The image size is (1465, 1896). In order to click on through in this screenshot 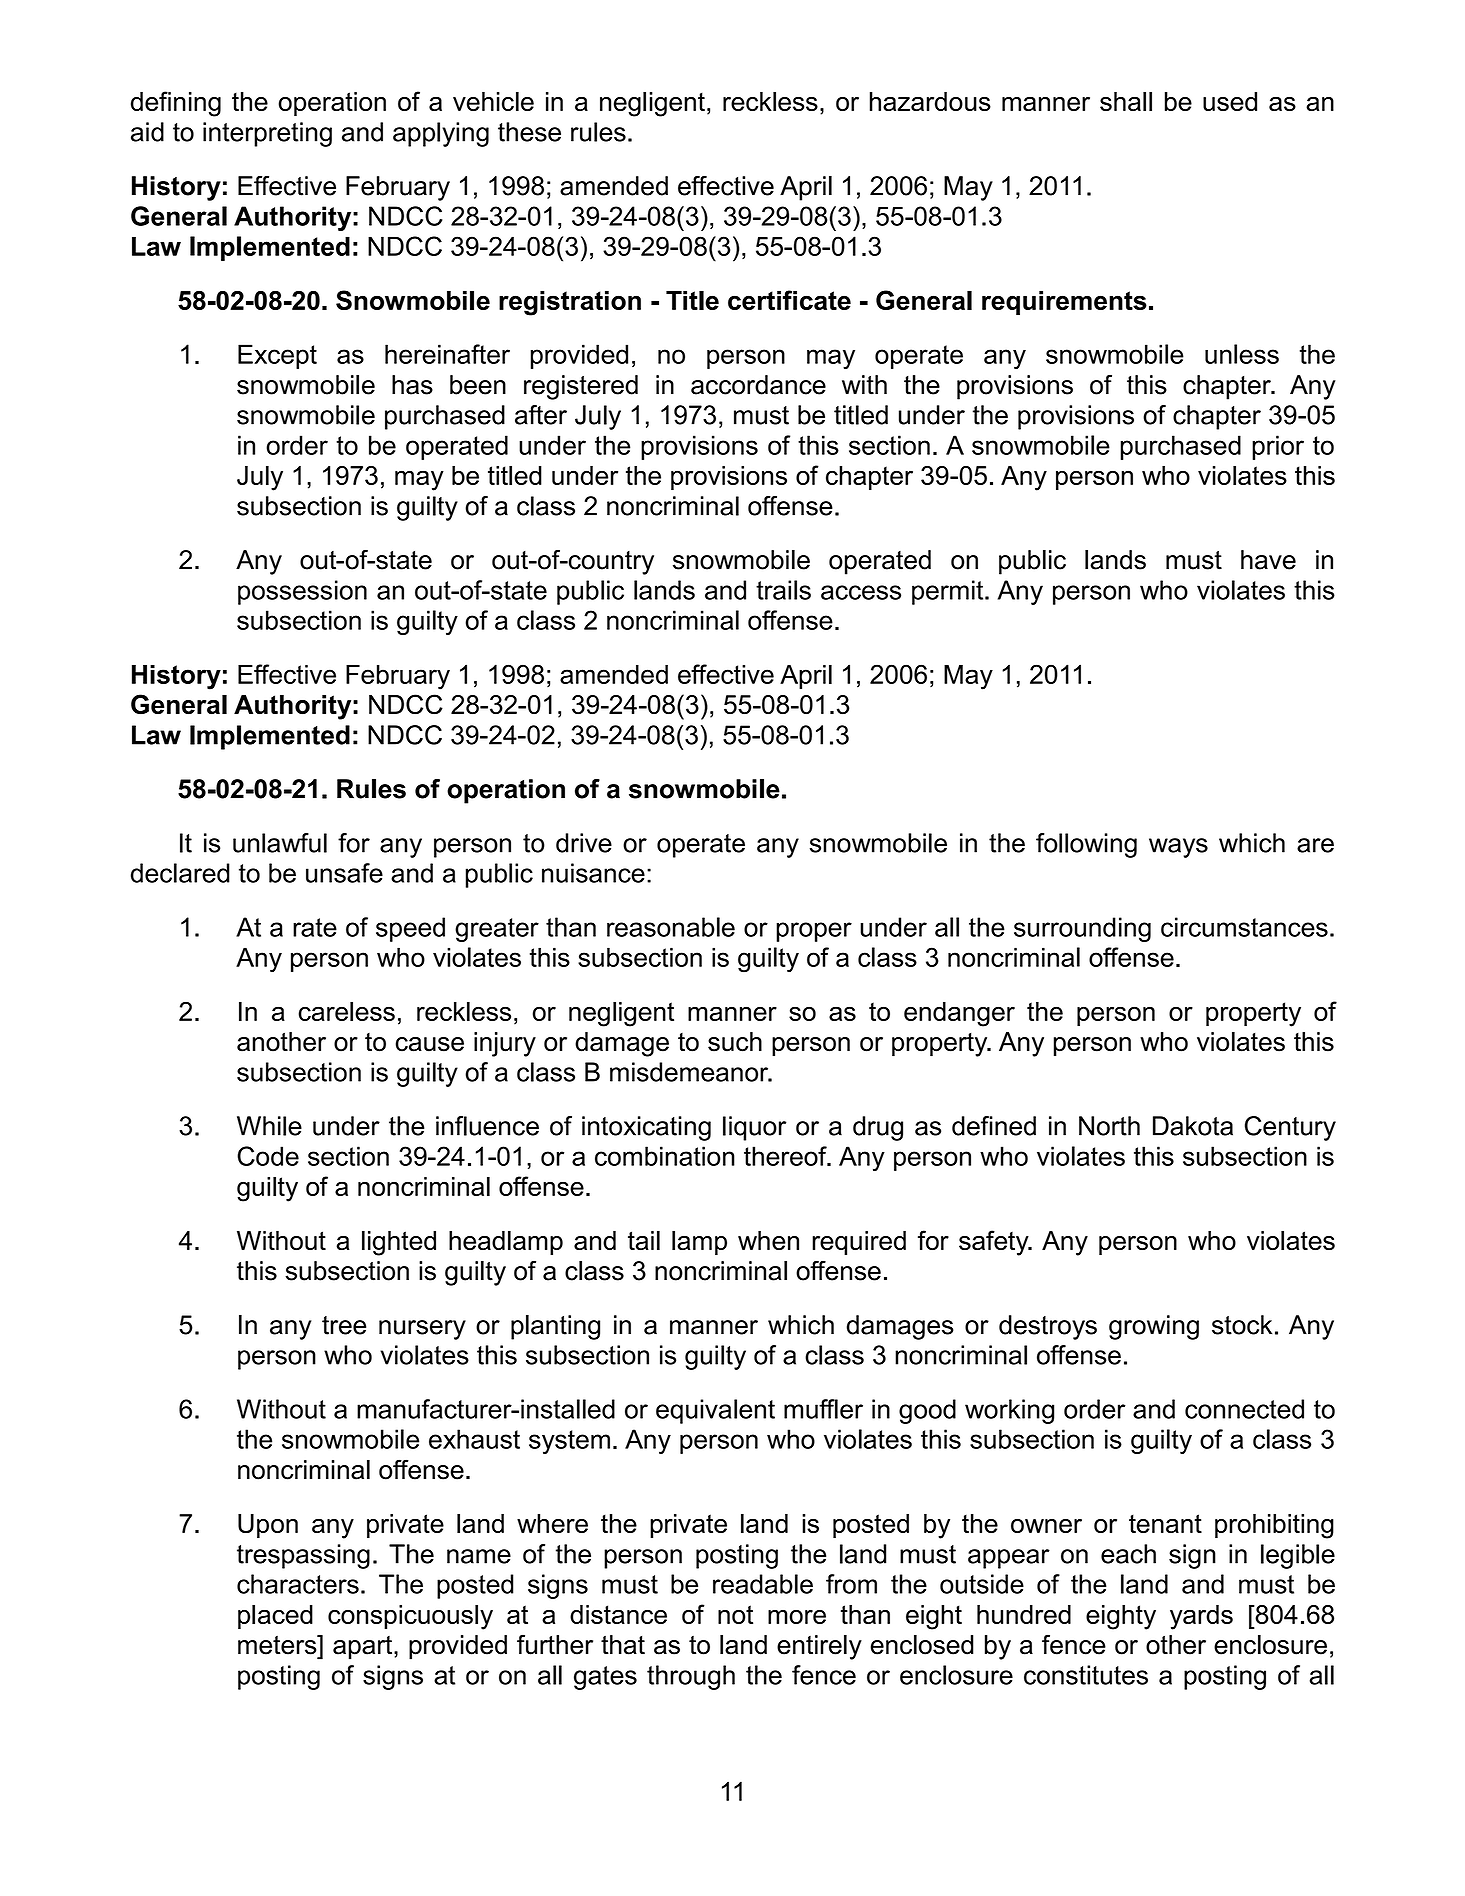, I will do `click(691, 1677)`.
